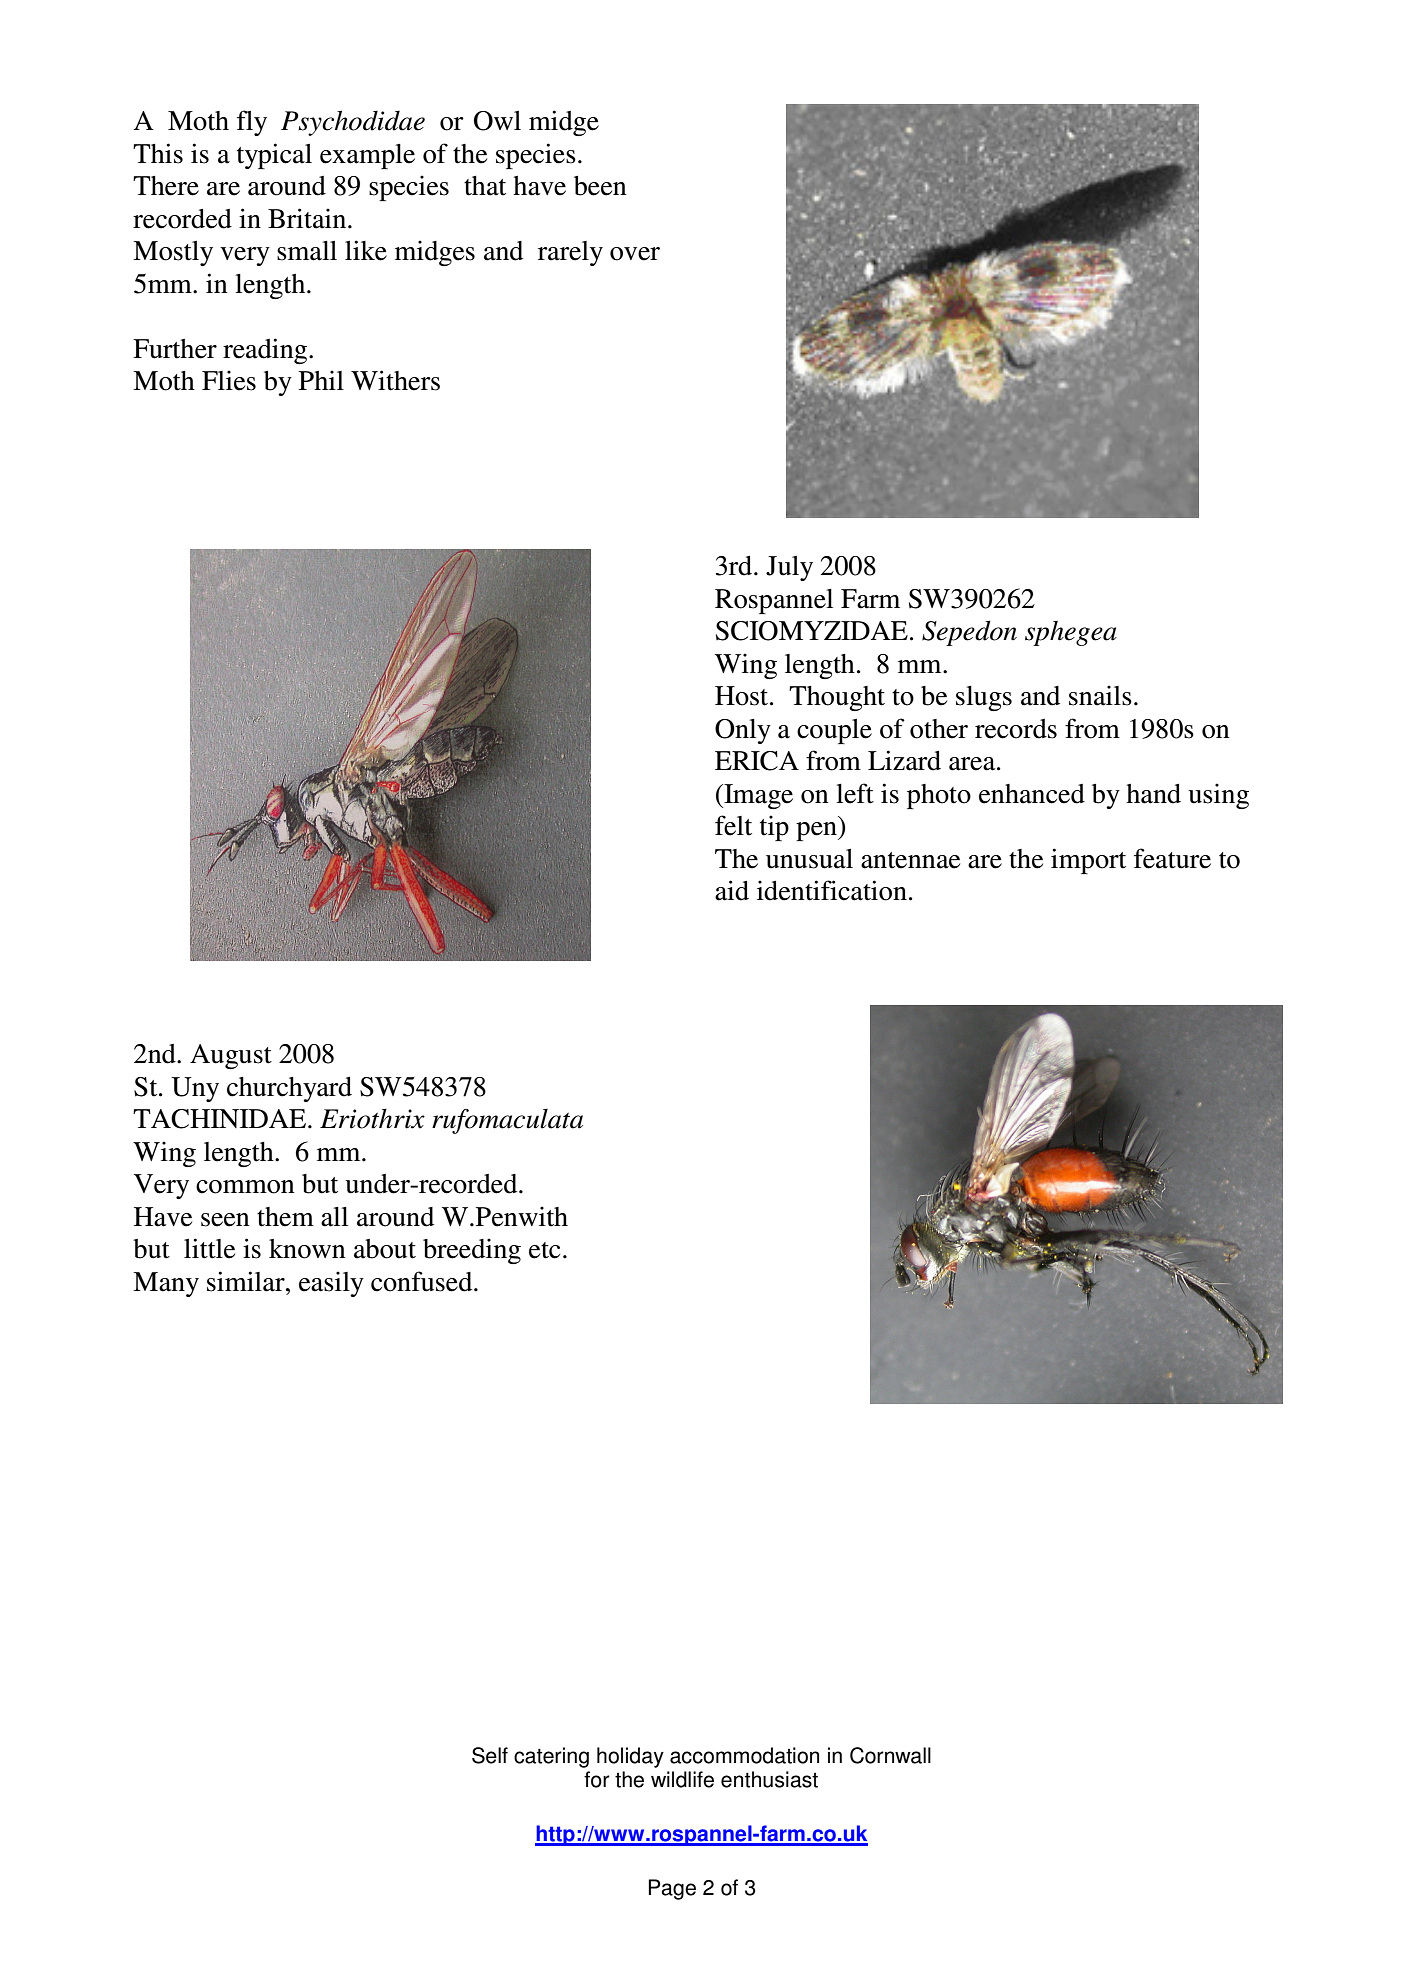 This screenshot has width=1403, height=1985. I want to click on snails, so click(1100, 695).
